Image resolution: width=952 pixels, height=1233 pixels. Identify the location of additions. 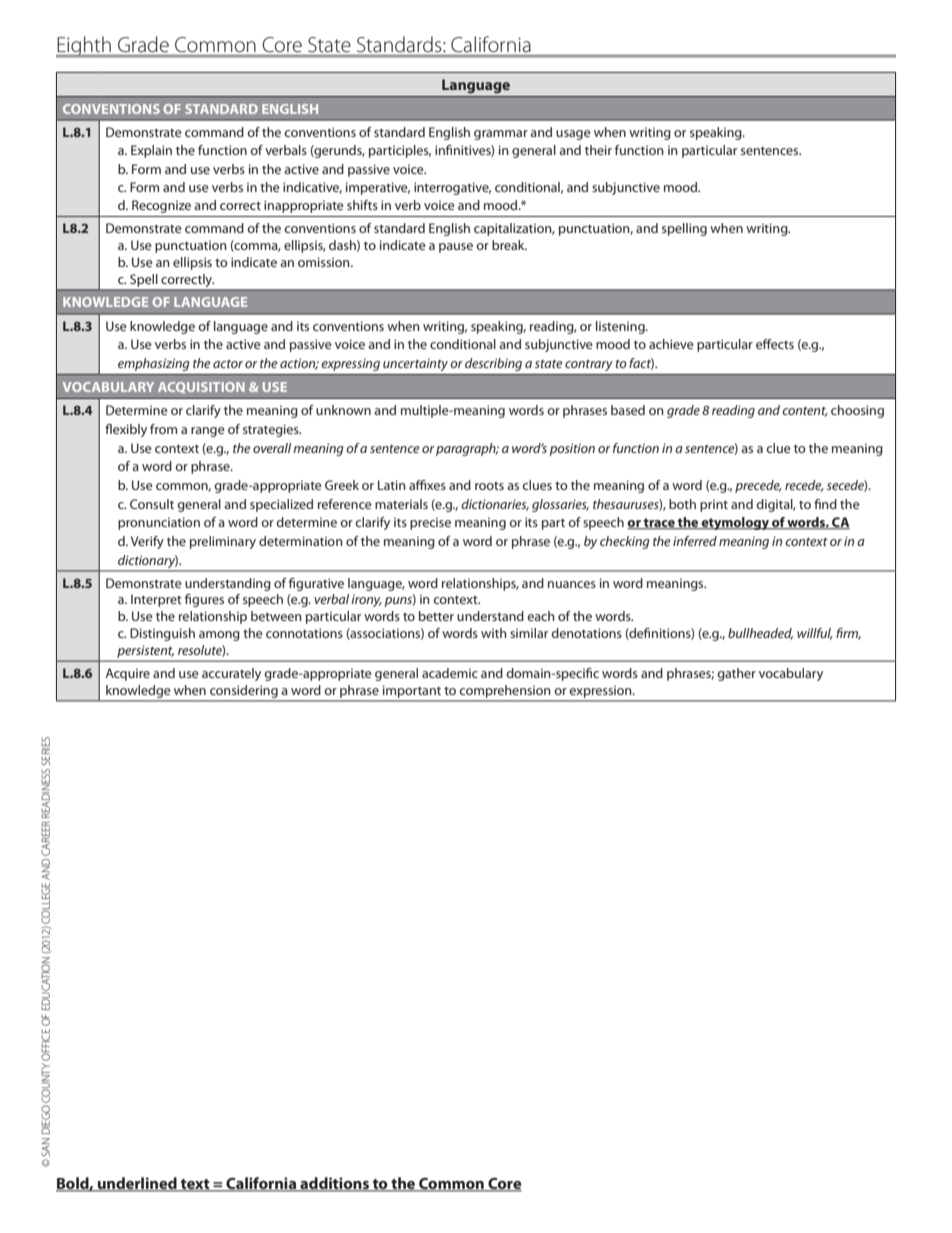
(334, 1184).
